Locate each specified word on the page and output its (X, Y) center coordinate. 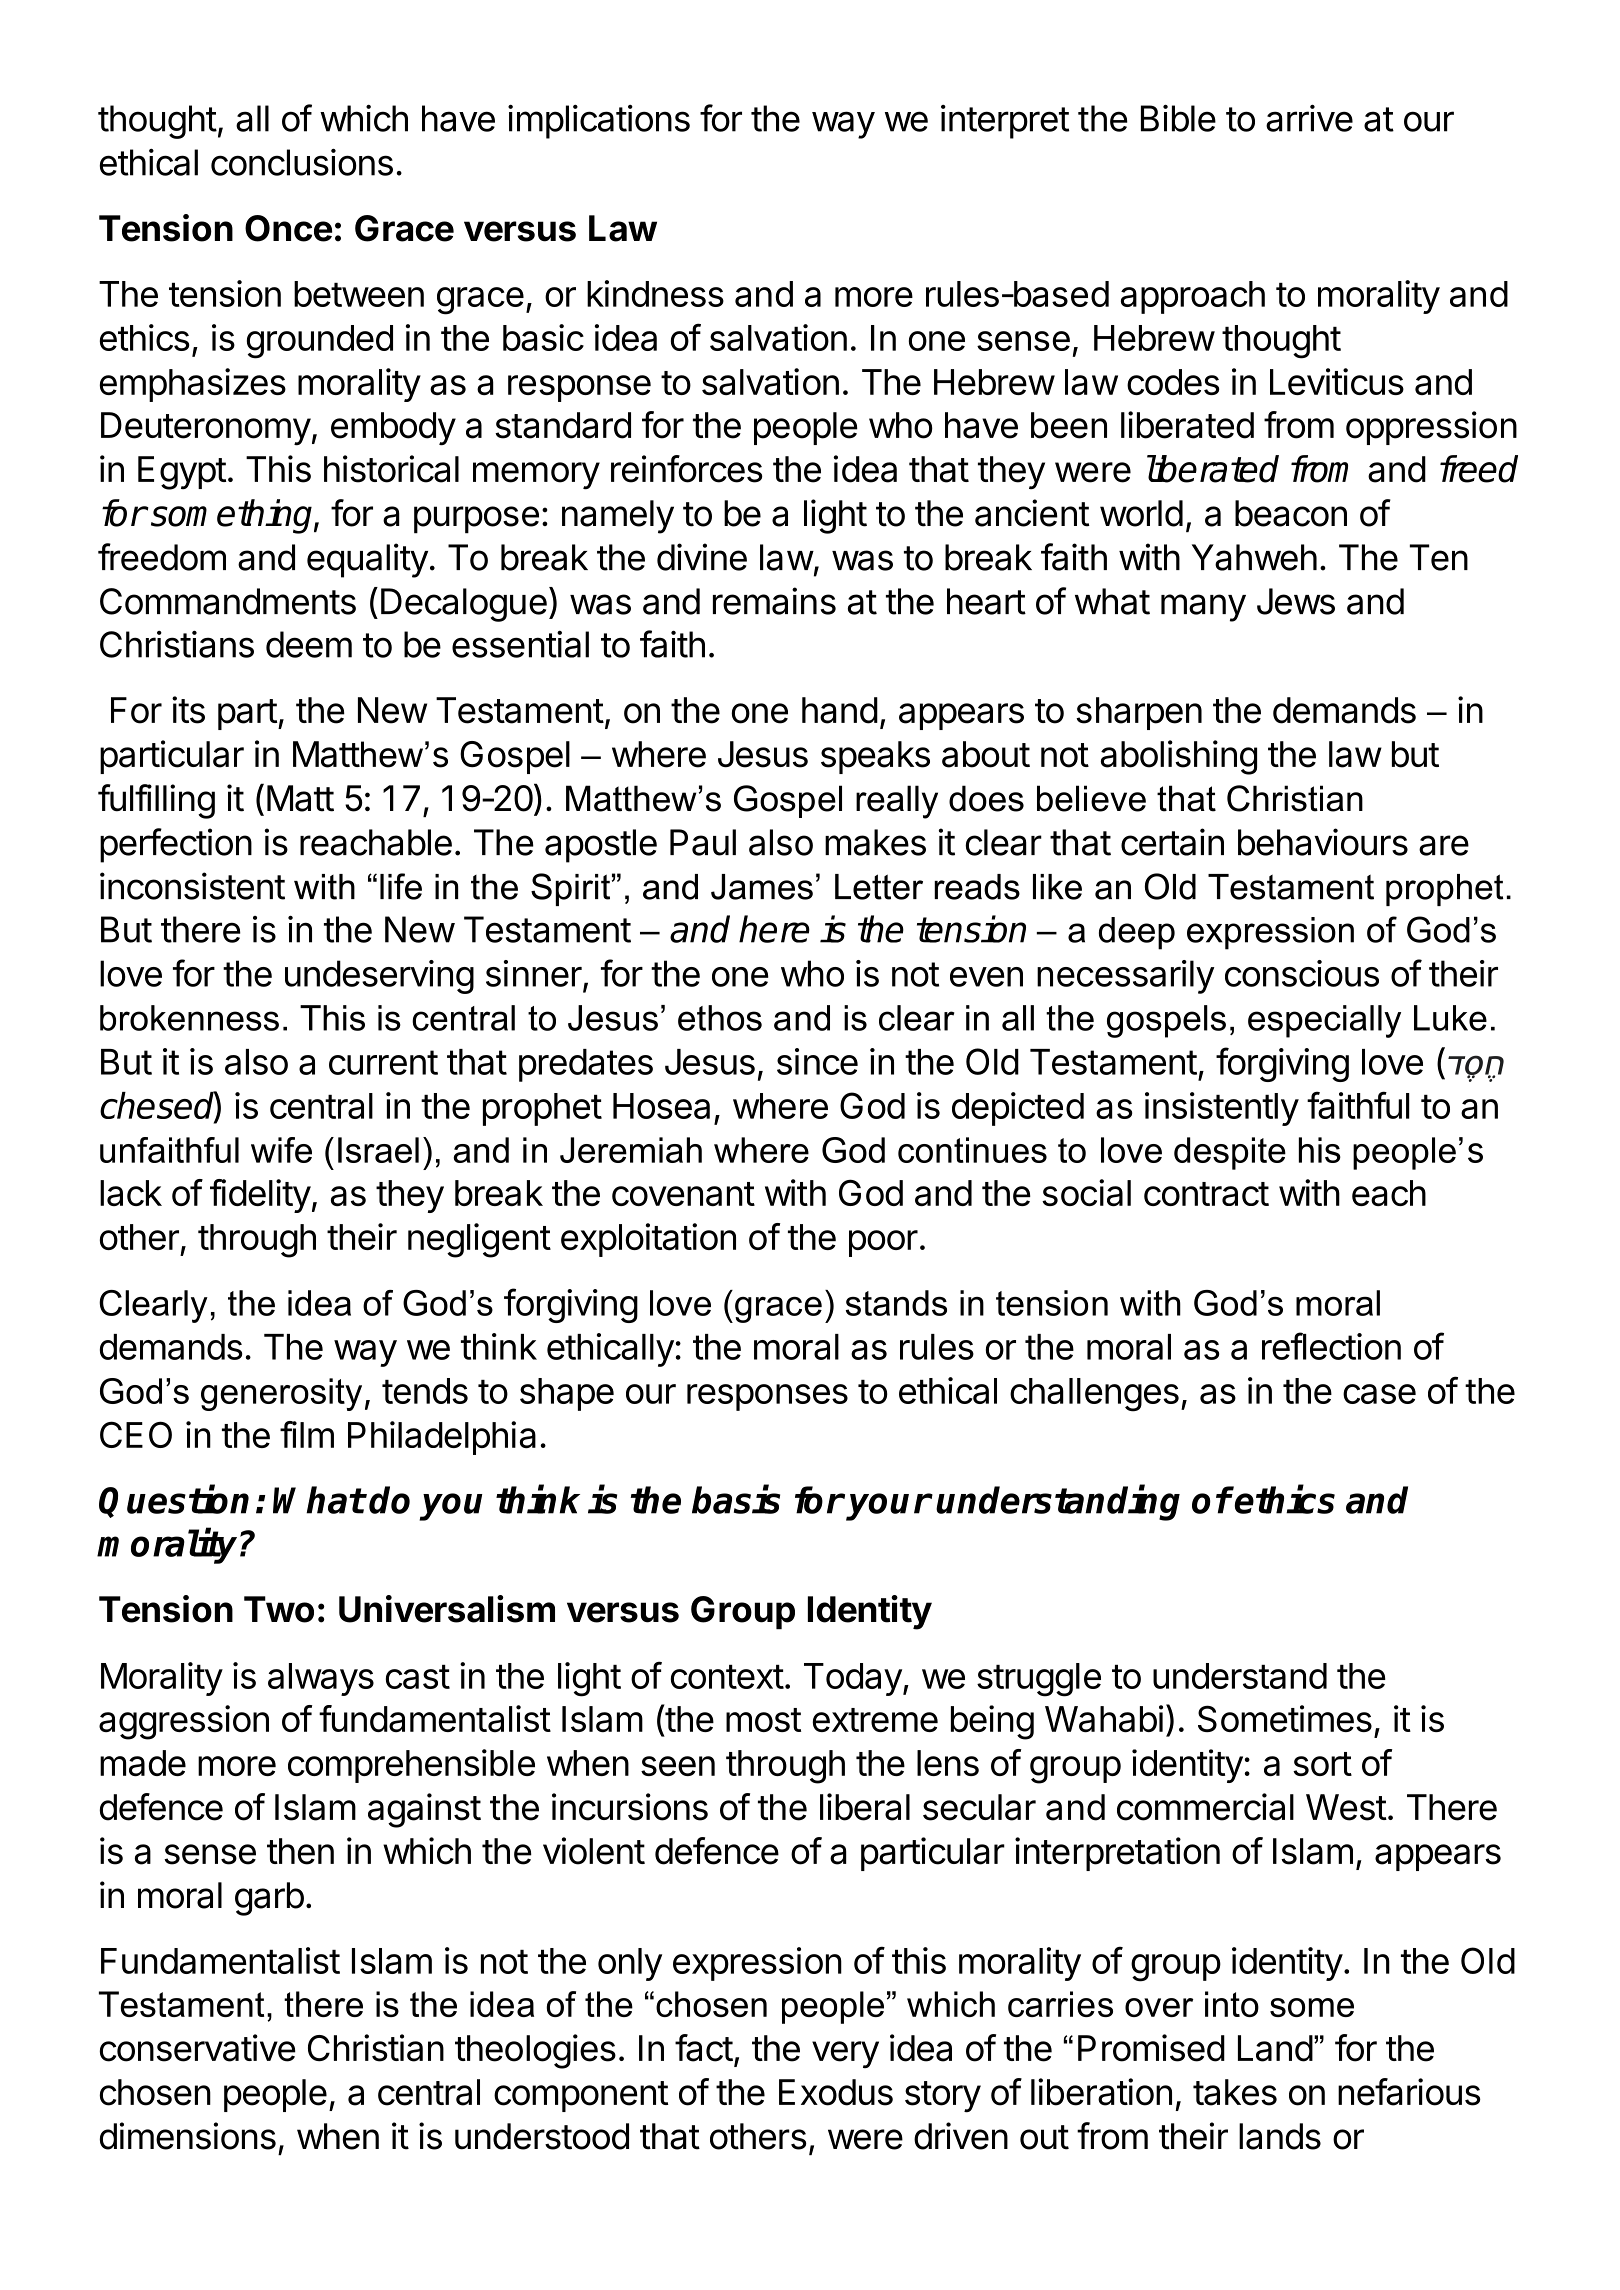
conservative (197, 2048)
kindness (655, 293)
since (817, 1061)
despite (1230, 1153)
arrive (1309, 118)
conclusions (302, 162)
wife (281, 1150)
